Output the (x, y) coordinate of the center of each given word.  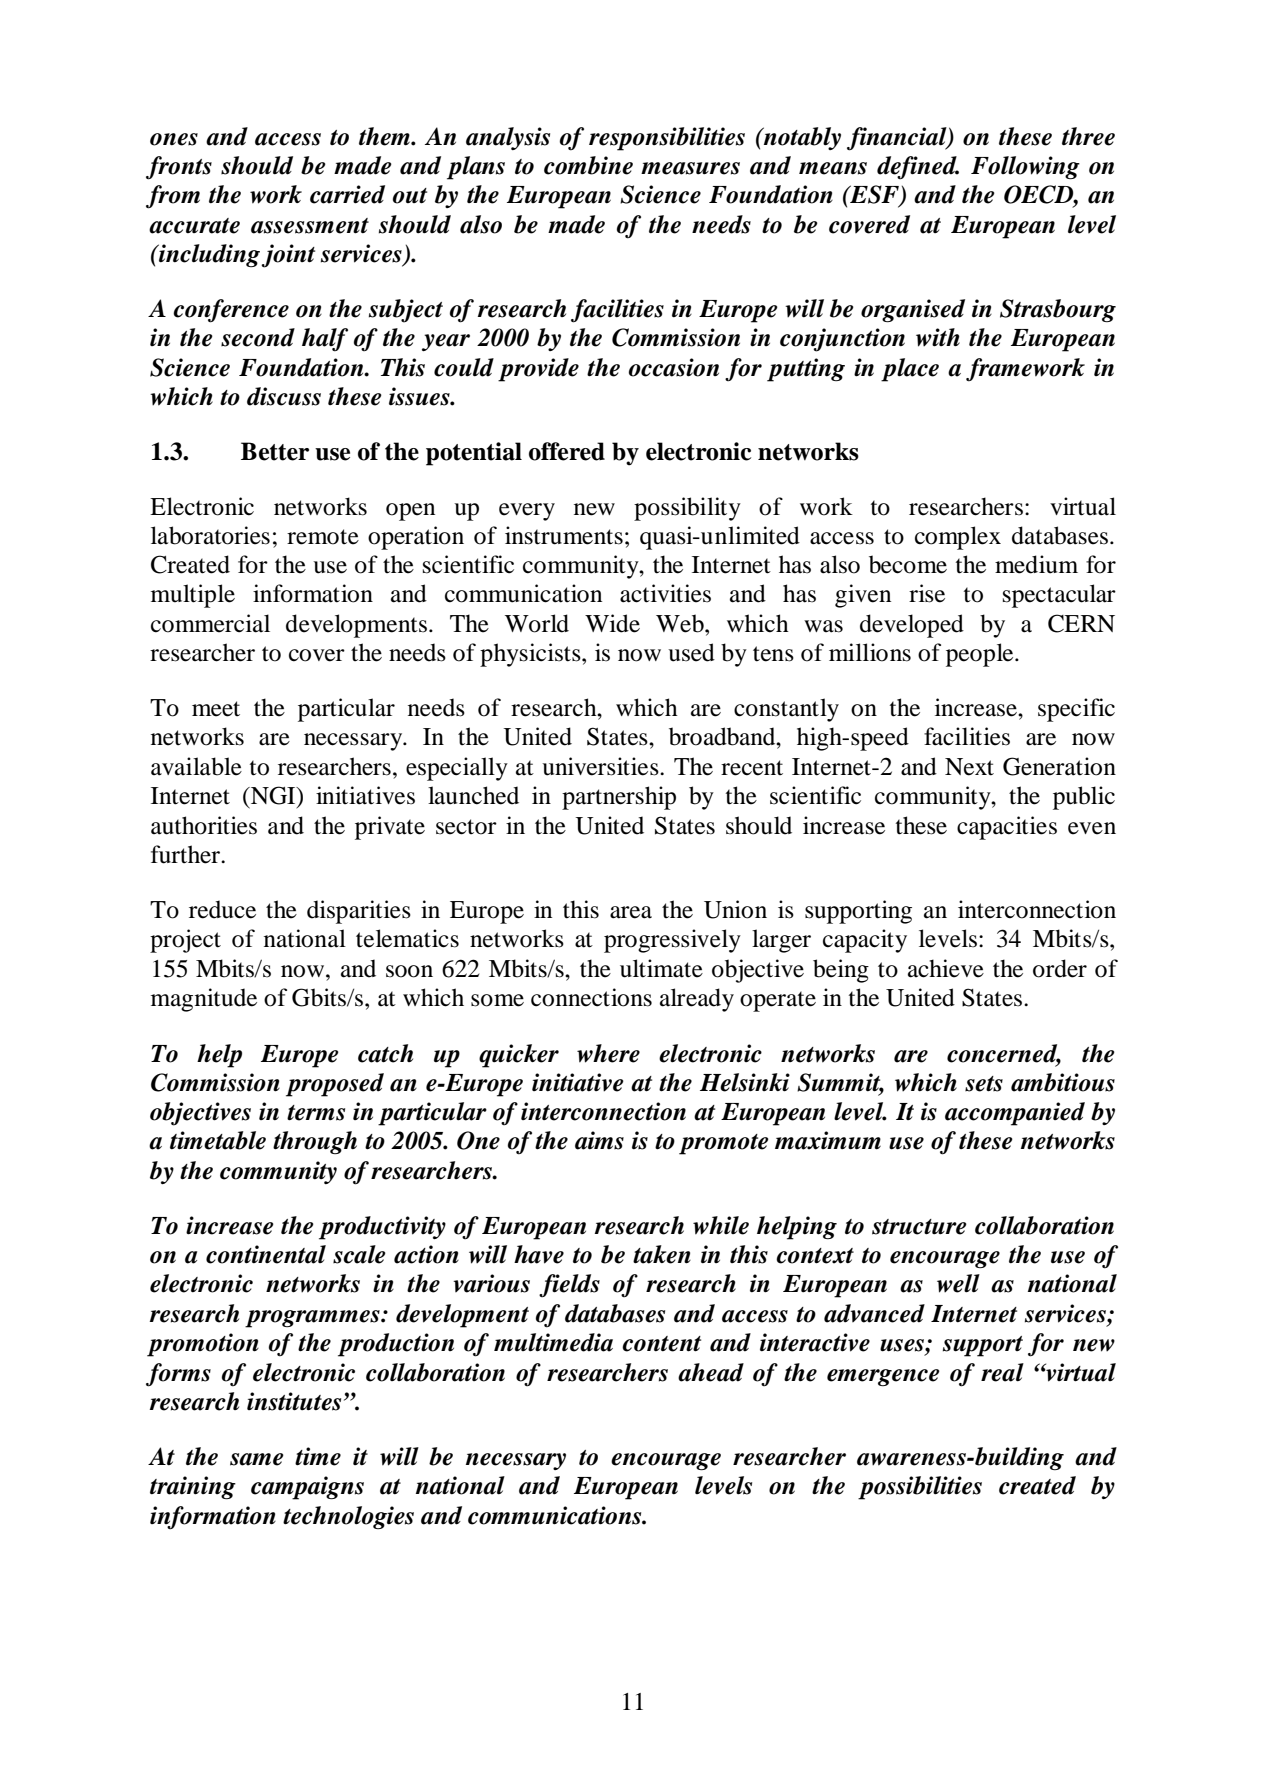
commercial (210, 623)
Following (1025, 167)
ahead (711, 1372)
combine (588, 165)
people (981, 655)
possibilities (920, 1488)
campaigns (307, 1488)
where (608, 1053)
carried (347, 194)
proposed (335, 1085)
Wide (612, 623)
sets (984, 1084)
